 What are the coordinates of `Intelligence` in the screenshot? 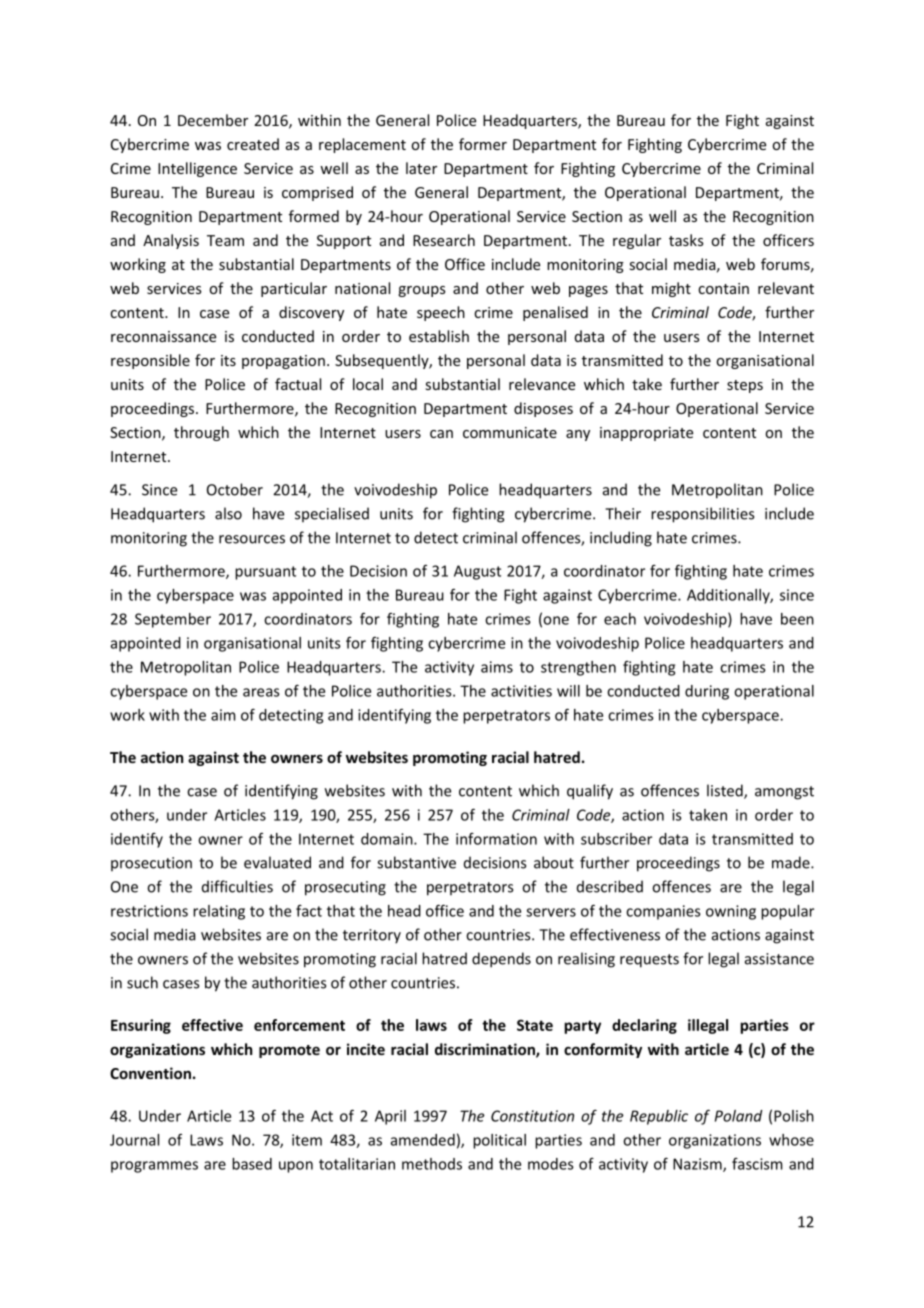 It's located at (197, 169).
